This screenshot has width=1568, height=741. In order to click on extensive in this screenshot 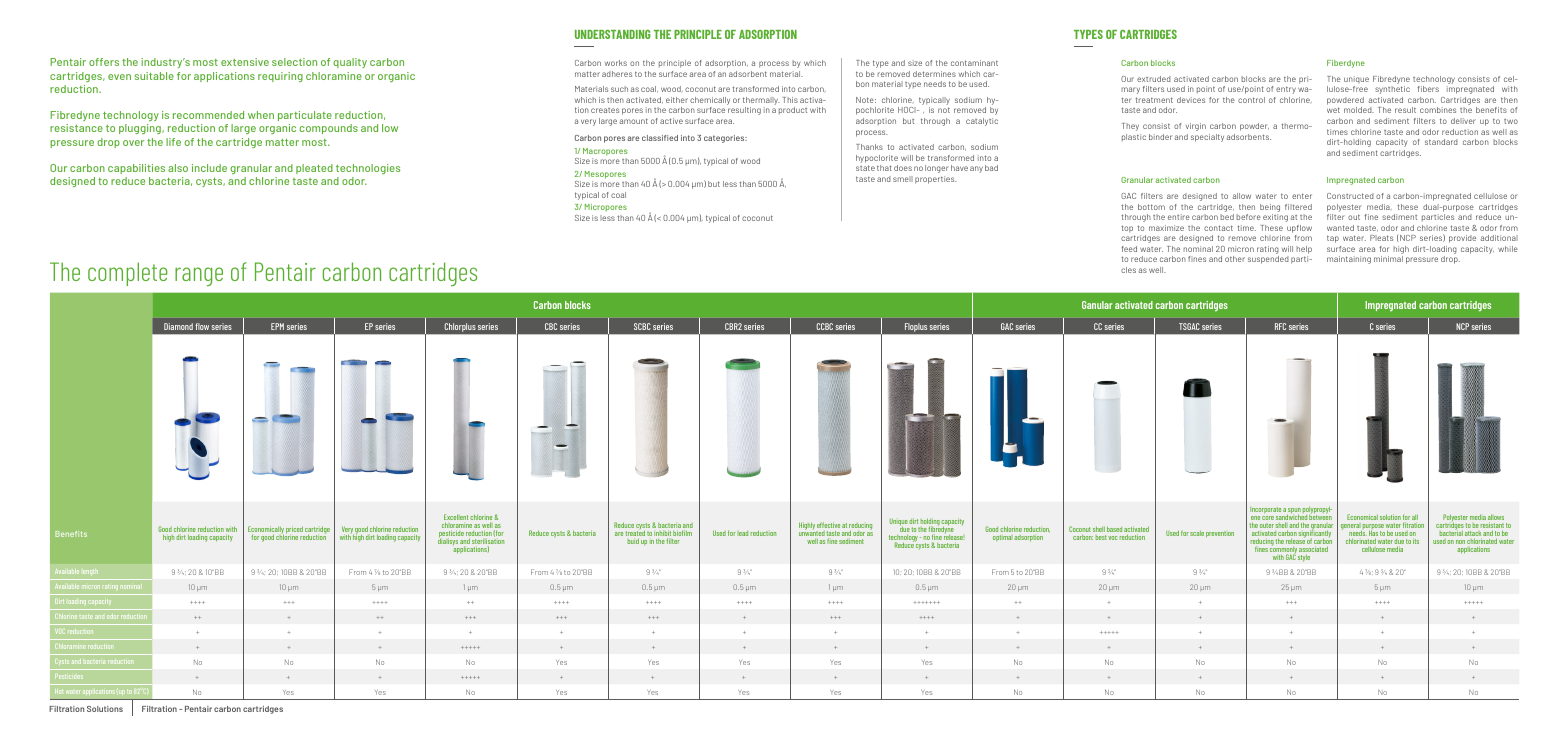, I will do `click(245, 62)`.
